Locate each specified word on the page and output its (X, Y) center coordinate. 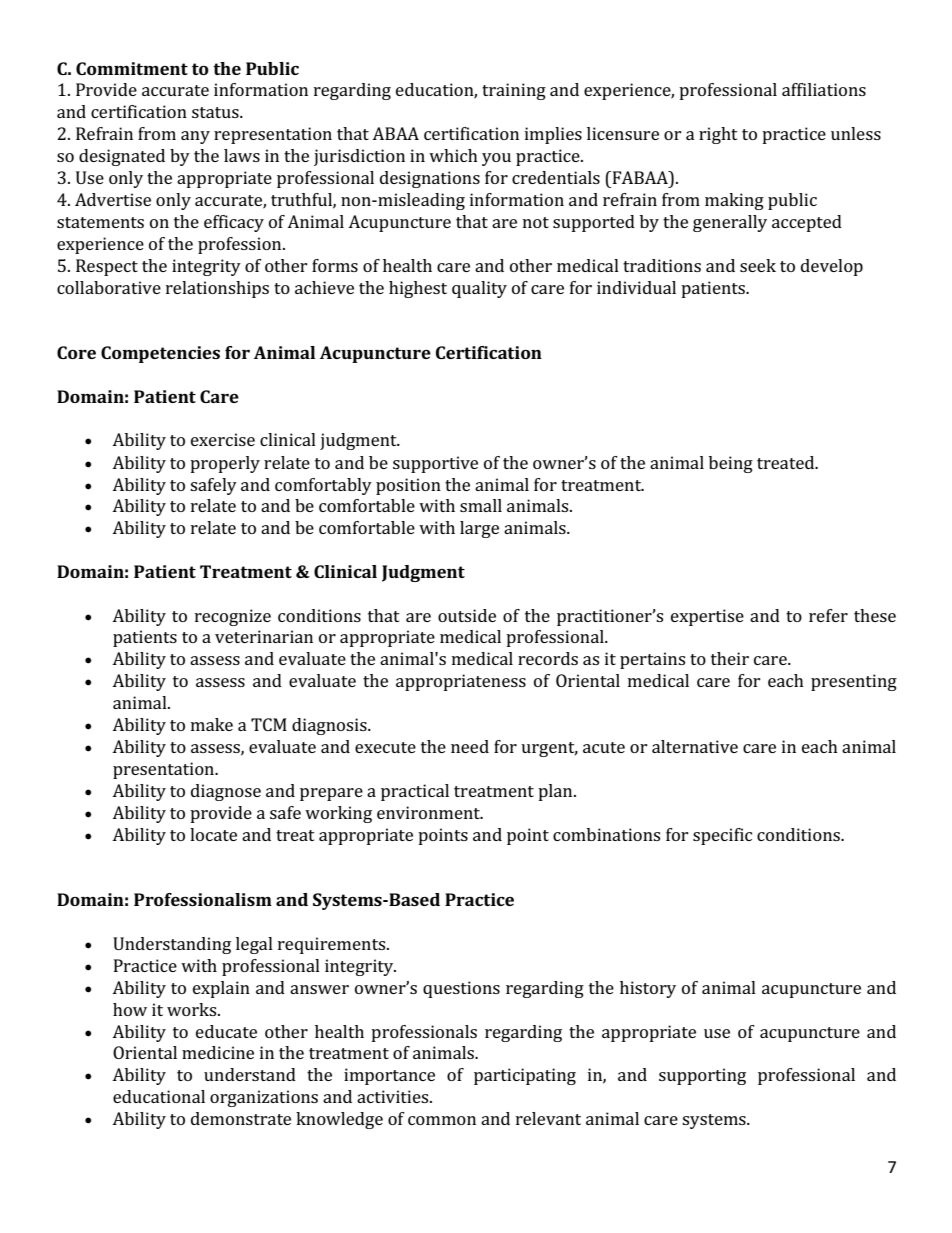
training (514, 91)
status (216, 112)
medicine (218, 1052)
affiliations (824, 89)
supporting (702, 1076)
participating (525, 1076)
